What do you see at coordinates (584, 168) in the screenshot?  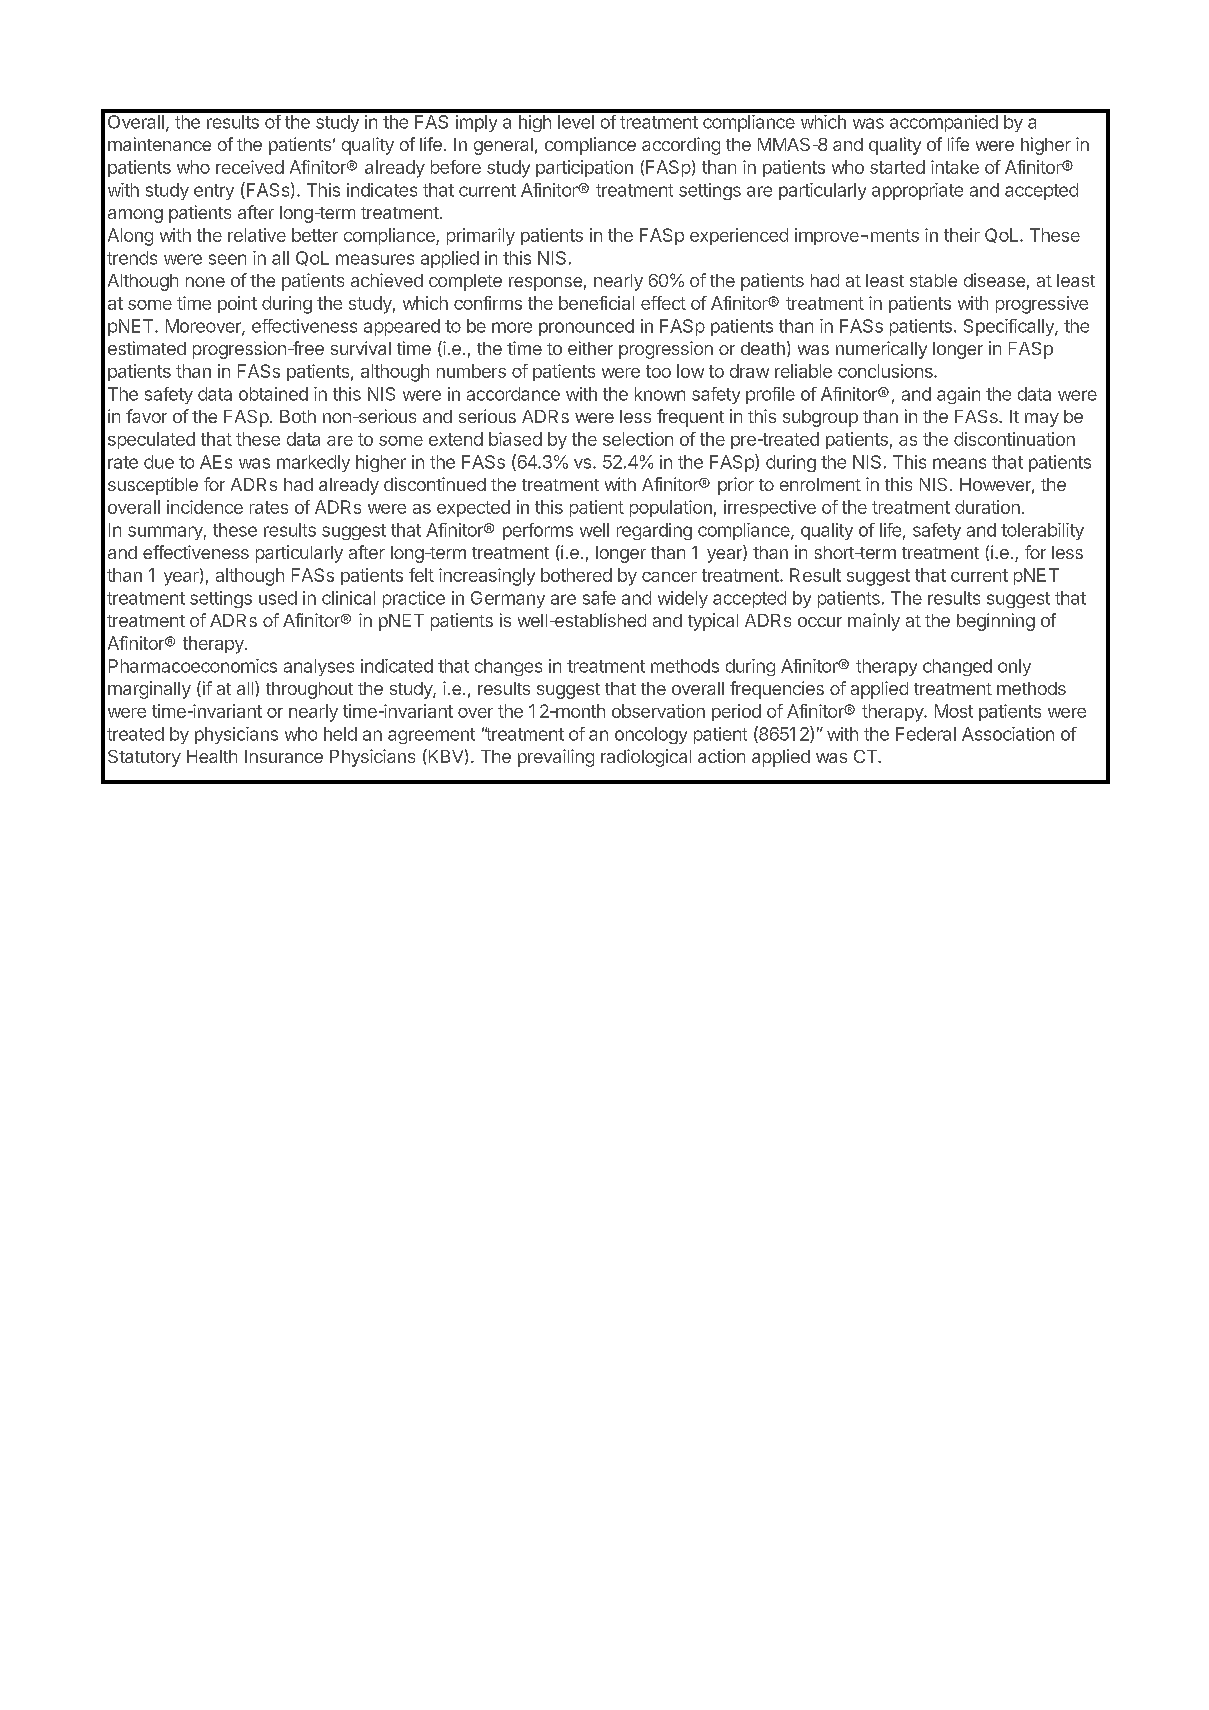 I see `participation` at bounding box center [584, 168].
